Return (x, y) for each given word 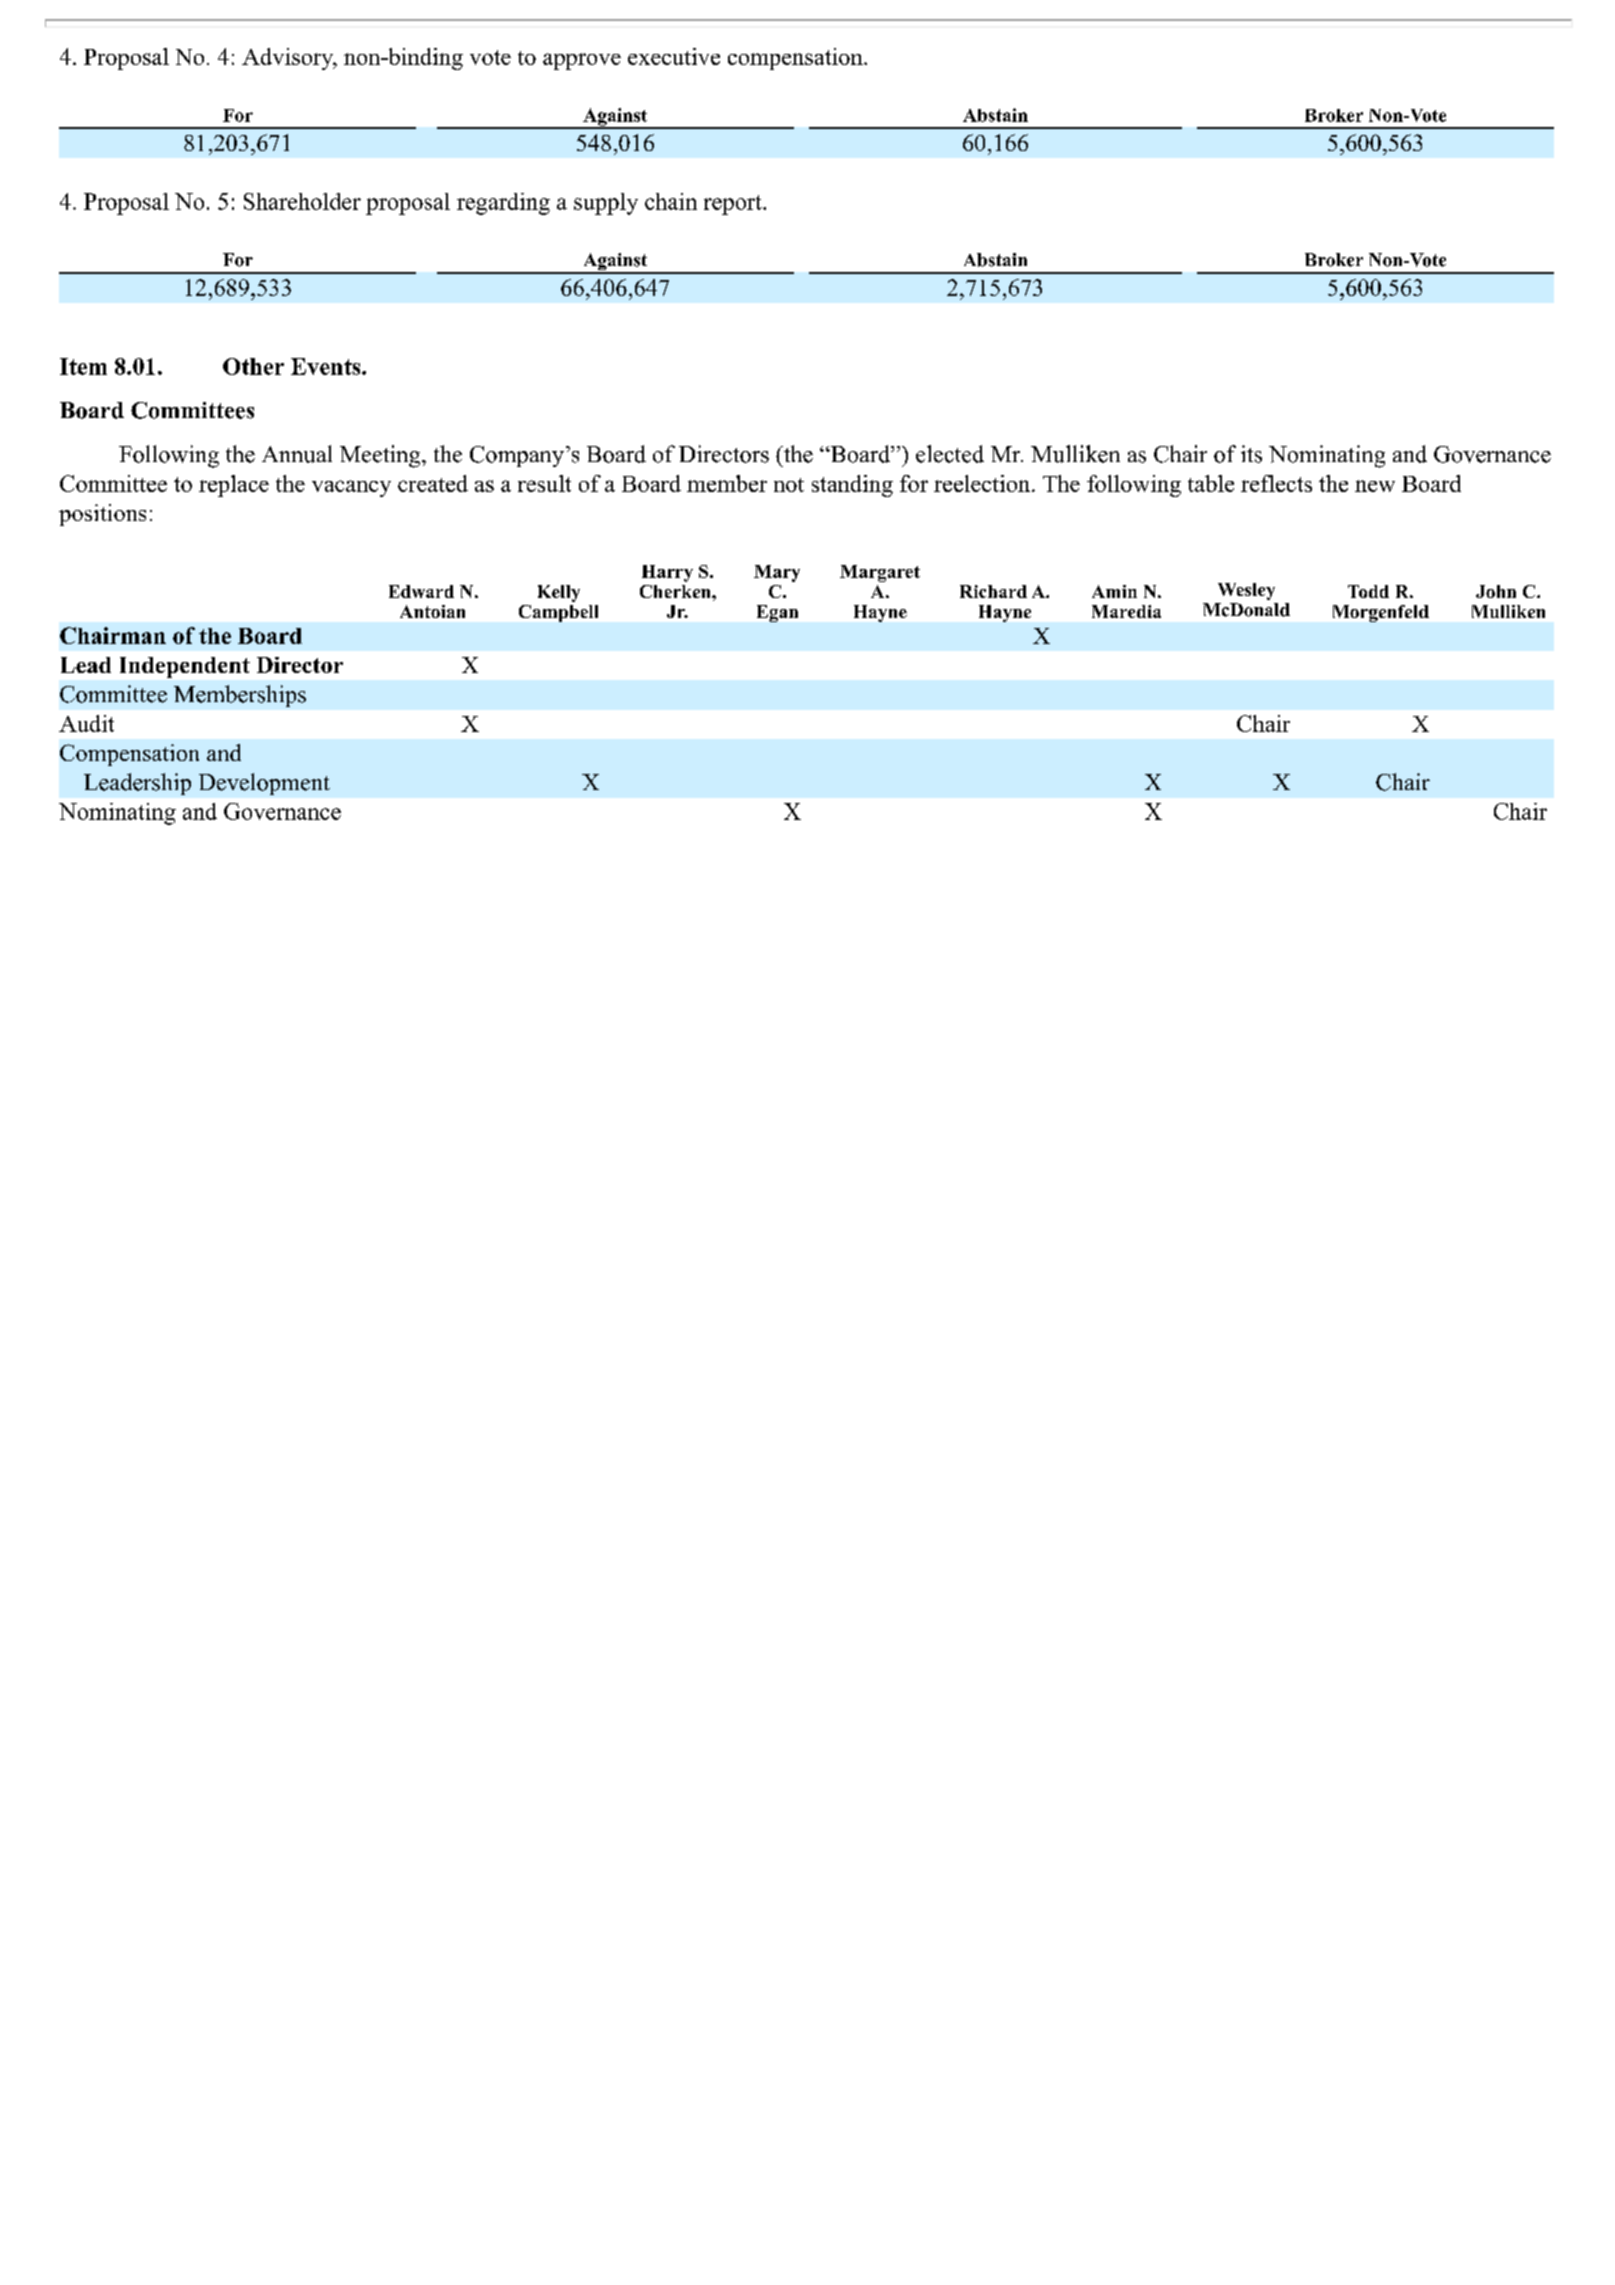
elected (950, 454)
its (1251, 454)
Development (264, 784)
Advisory (289, 59)
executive (674, 56)
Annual (297, 454)
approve (582, 61)
